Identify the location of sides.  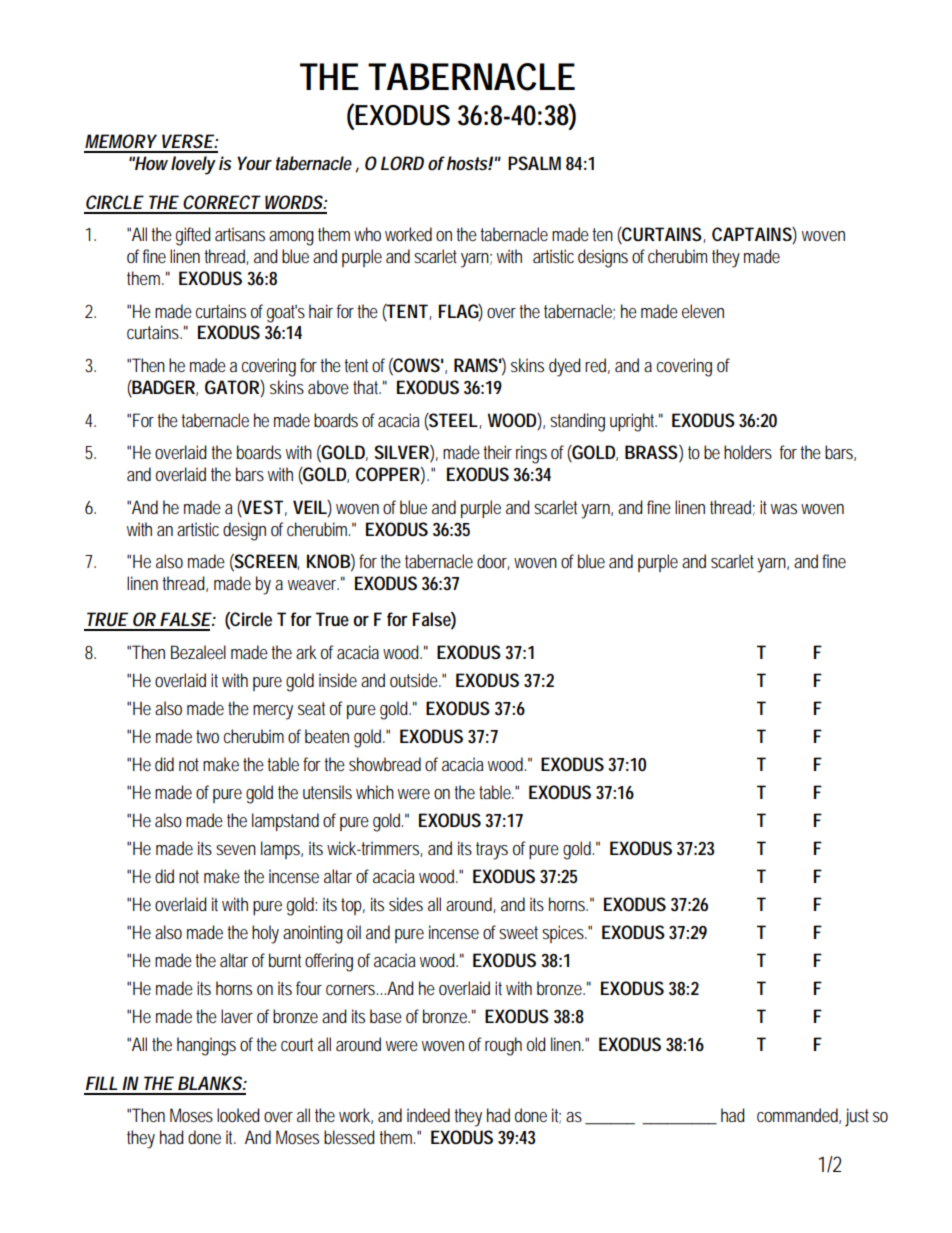
(406, 904).
